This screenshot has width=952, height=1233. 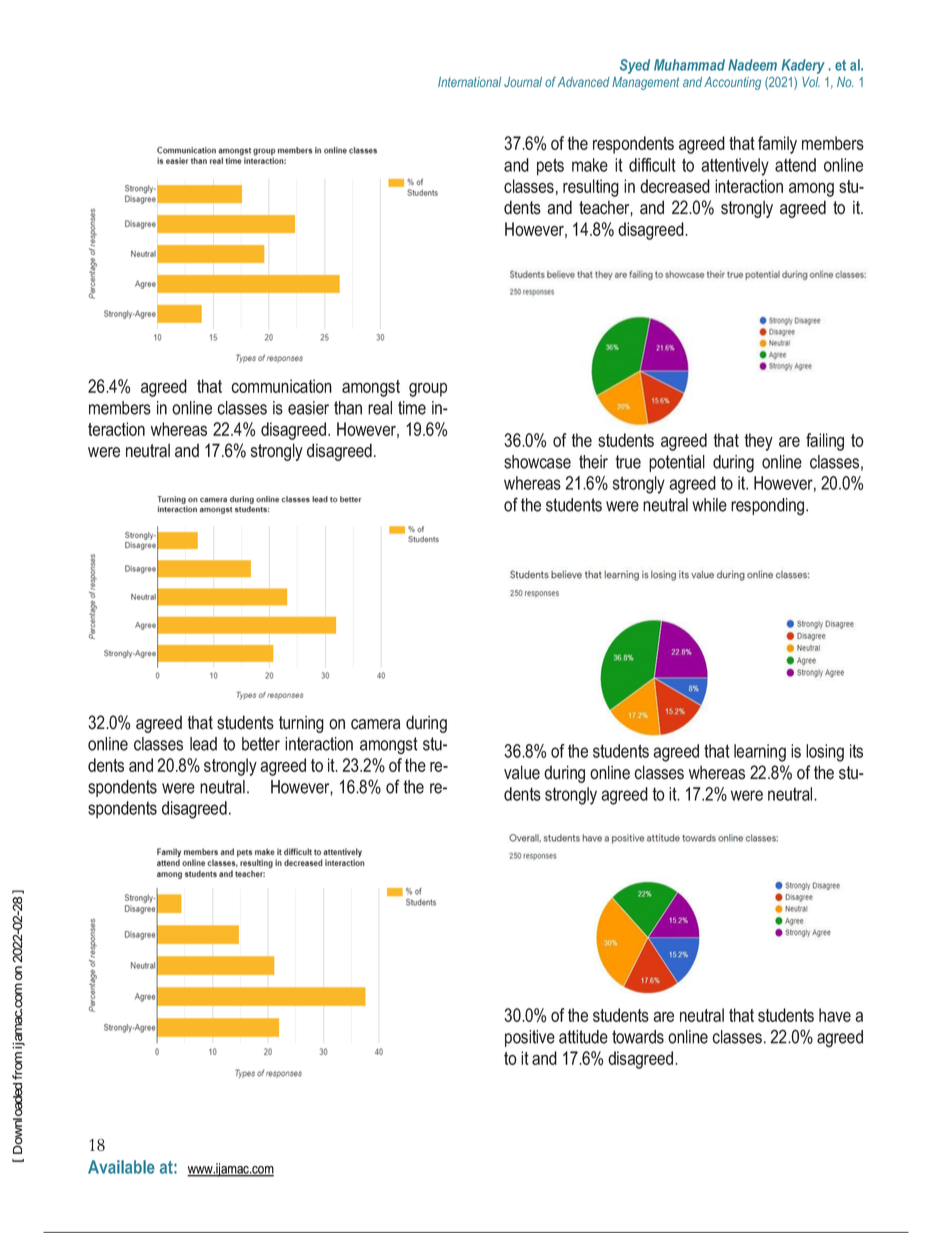 I want to click on communication, so click(x=281, y=386).
